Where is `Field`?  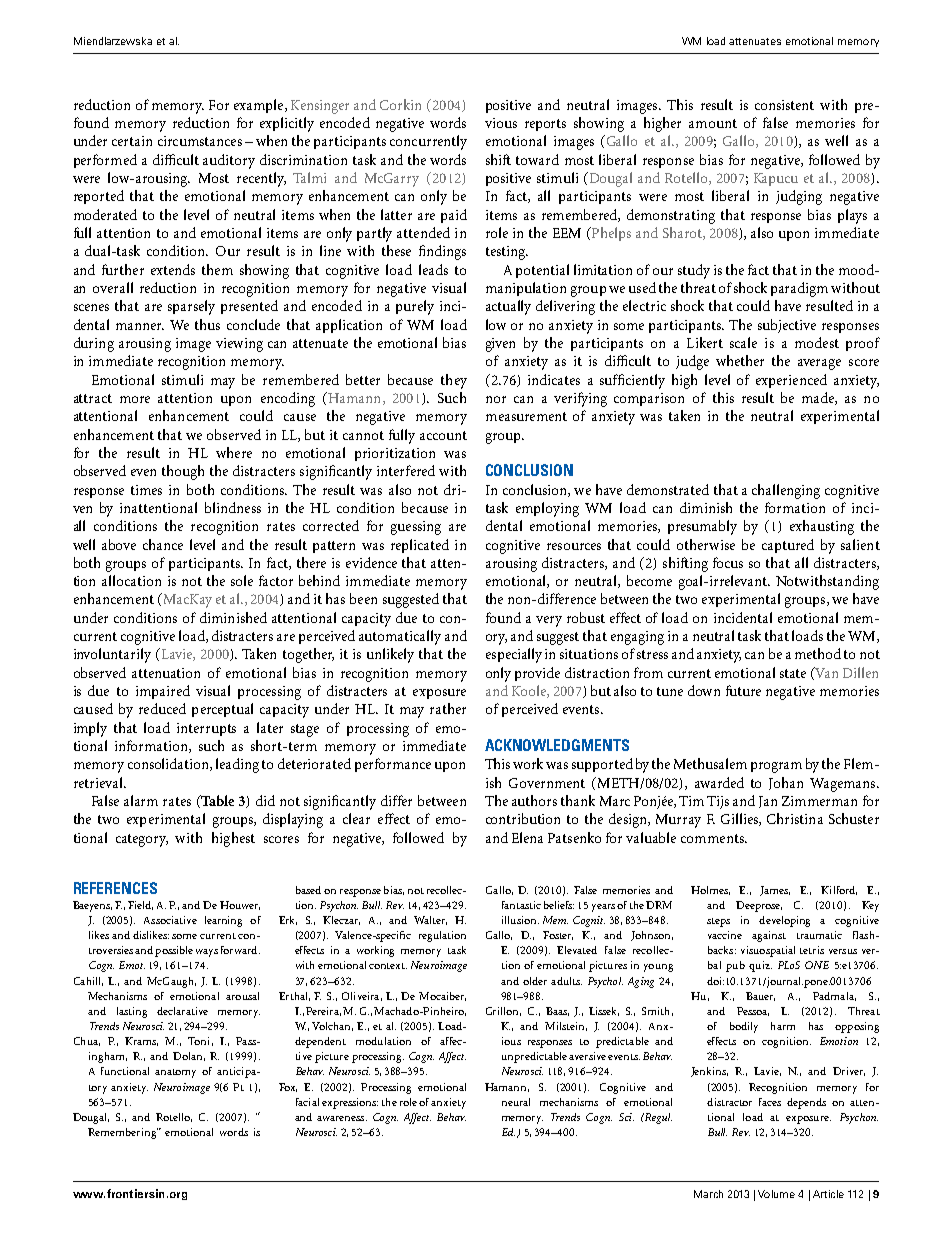
Field is located at coordinates (140, 905).
